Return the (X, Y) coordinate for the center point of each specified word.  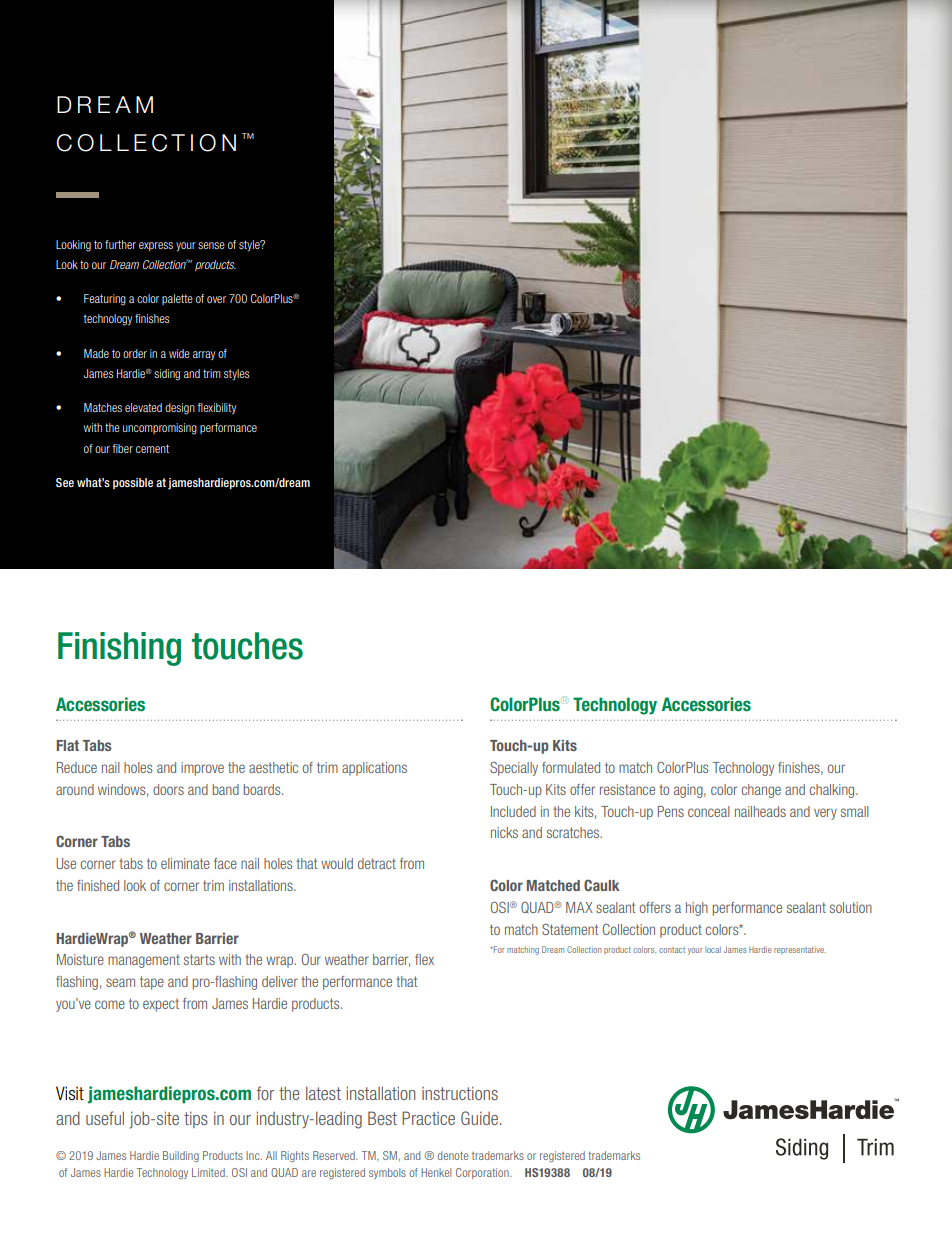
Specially (514, 769)
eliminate (185, 863)
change (761, 791)
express (156, 246)
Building (181, 1156)
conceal (709, 811)
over (216, 299)
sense (211, 245)
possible (133, 483)
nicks (504, 832)
